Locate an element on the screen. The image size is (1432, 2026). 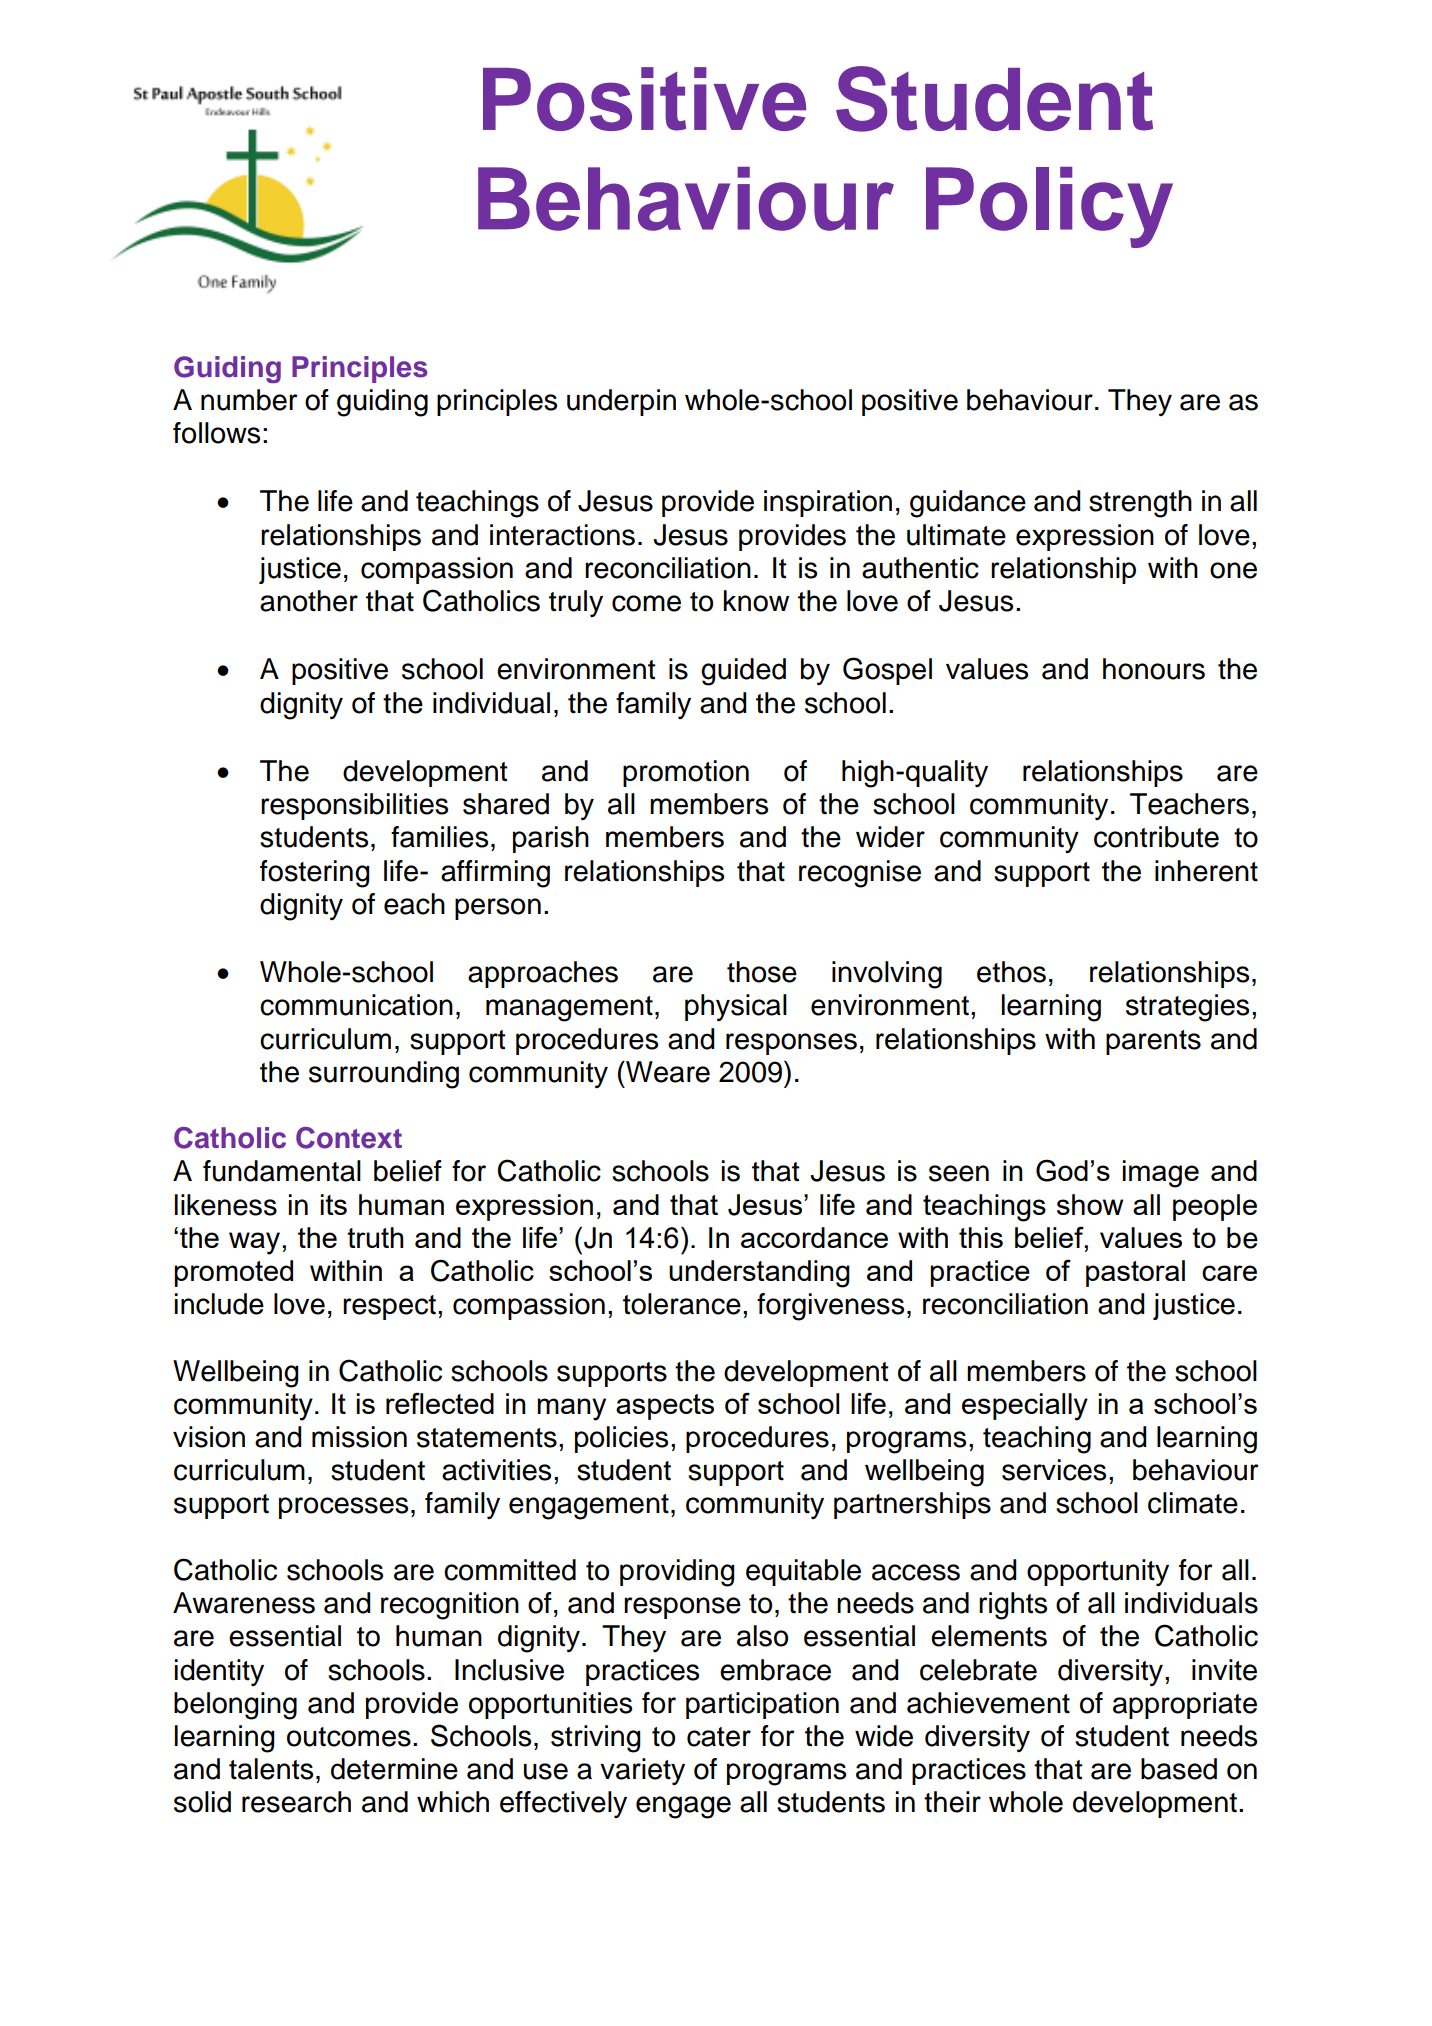
another is located at coordinates (309, 601).
